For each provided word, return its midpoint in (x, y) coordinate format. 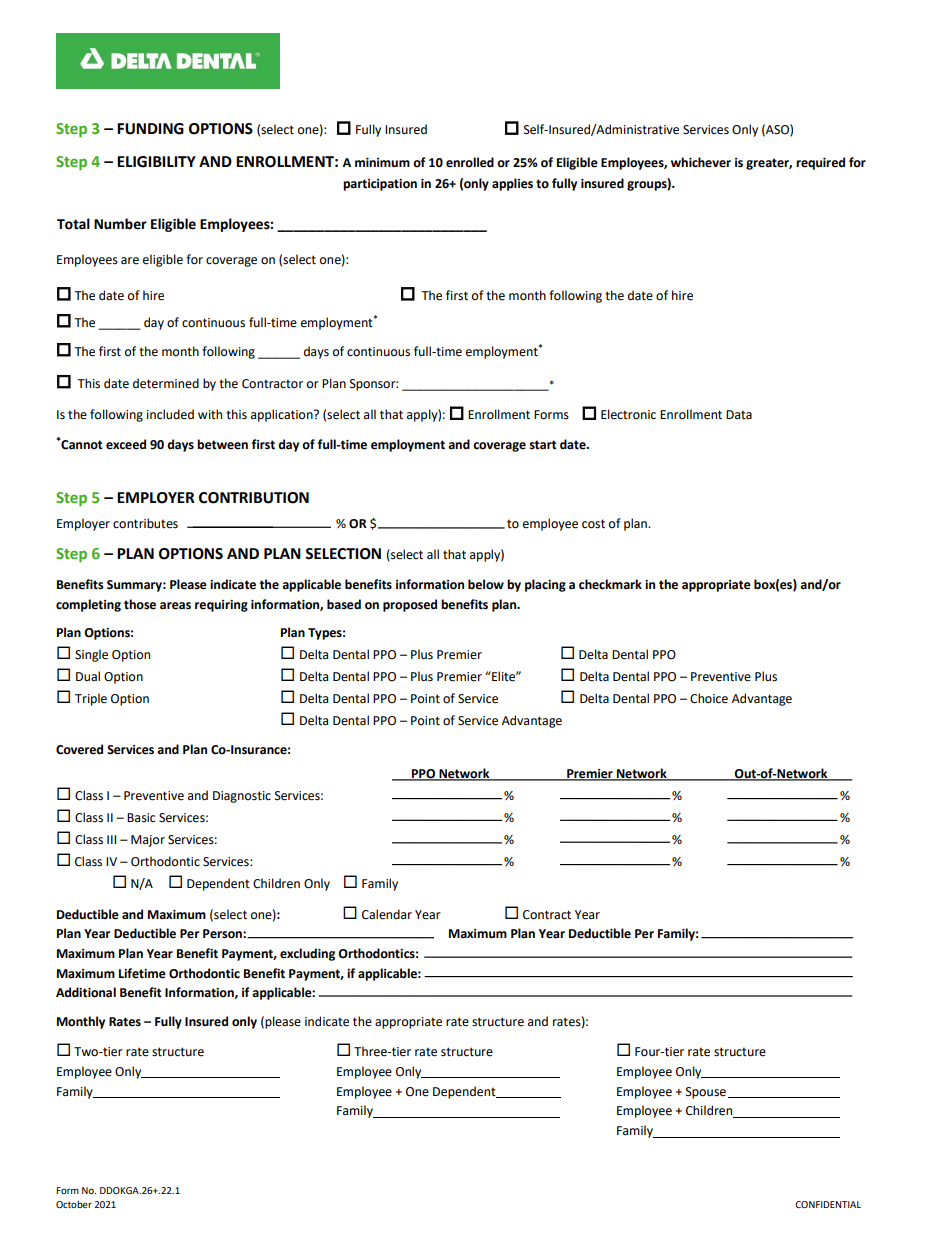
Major (148, 841)
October (74, 1204)
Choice (709, 698)
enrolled (470, 162)
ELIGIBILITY (156, 162)
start (543, 445)
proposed (410, 605)
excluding (307, 954)
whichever (701, 162)
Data (739, 415)
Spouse (706, 1093)
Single (91, 655)
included (170, 414)
